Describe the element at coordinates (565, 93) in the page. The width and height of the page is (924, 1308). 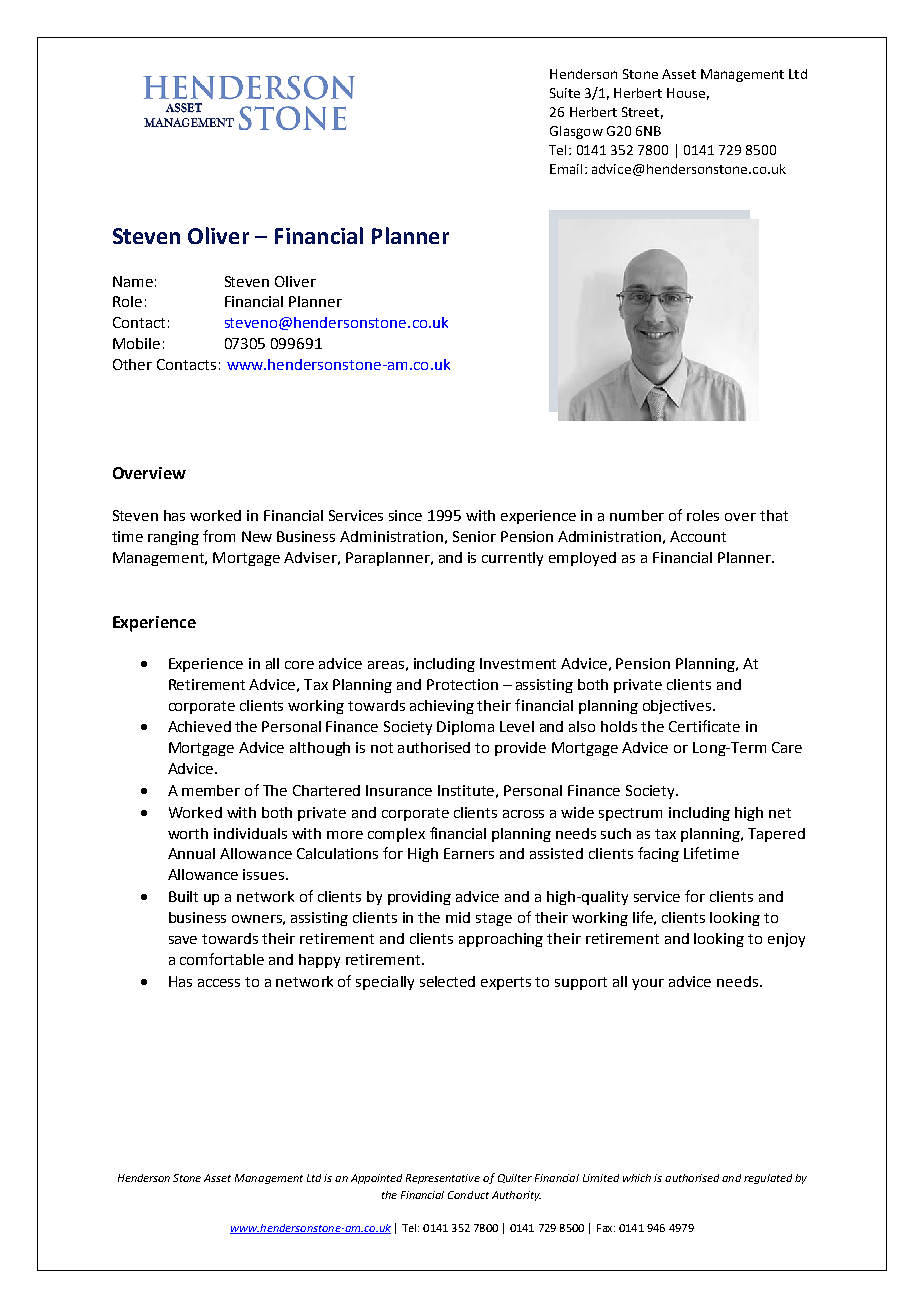
I see `Suite` at that location.
